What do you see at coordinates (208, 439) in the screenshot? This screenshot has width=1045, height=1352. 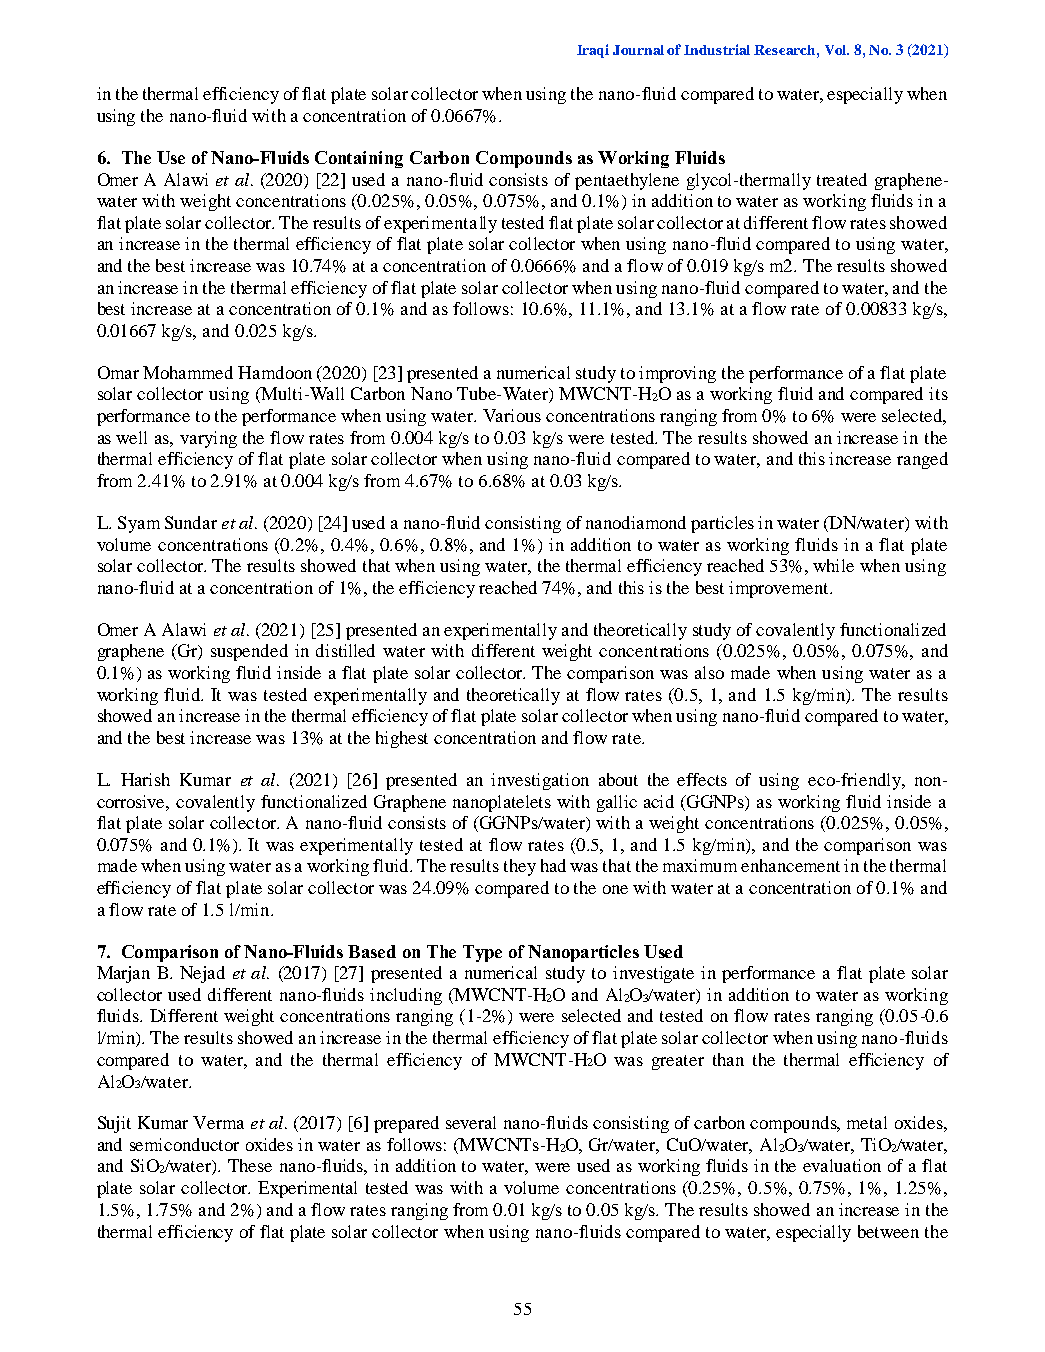 I see `varying` at bounding box center [208, 439].
